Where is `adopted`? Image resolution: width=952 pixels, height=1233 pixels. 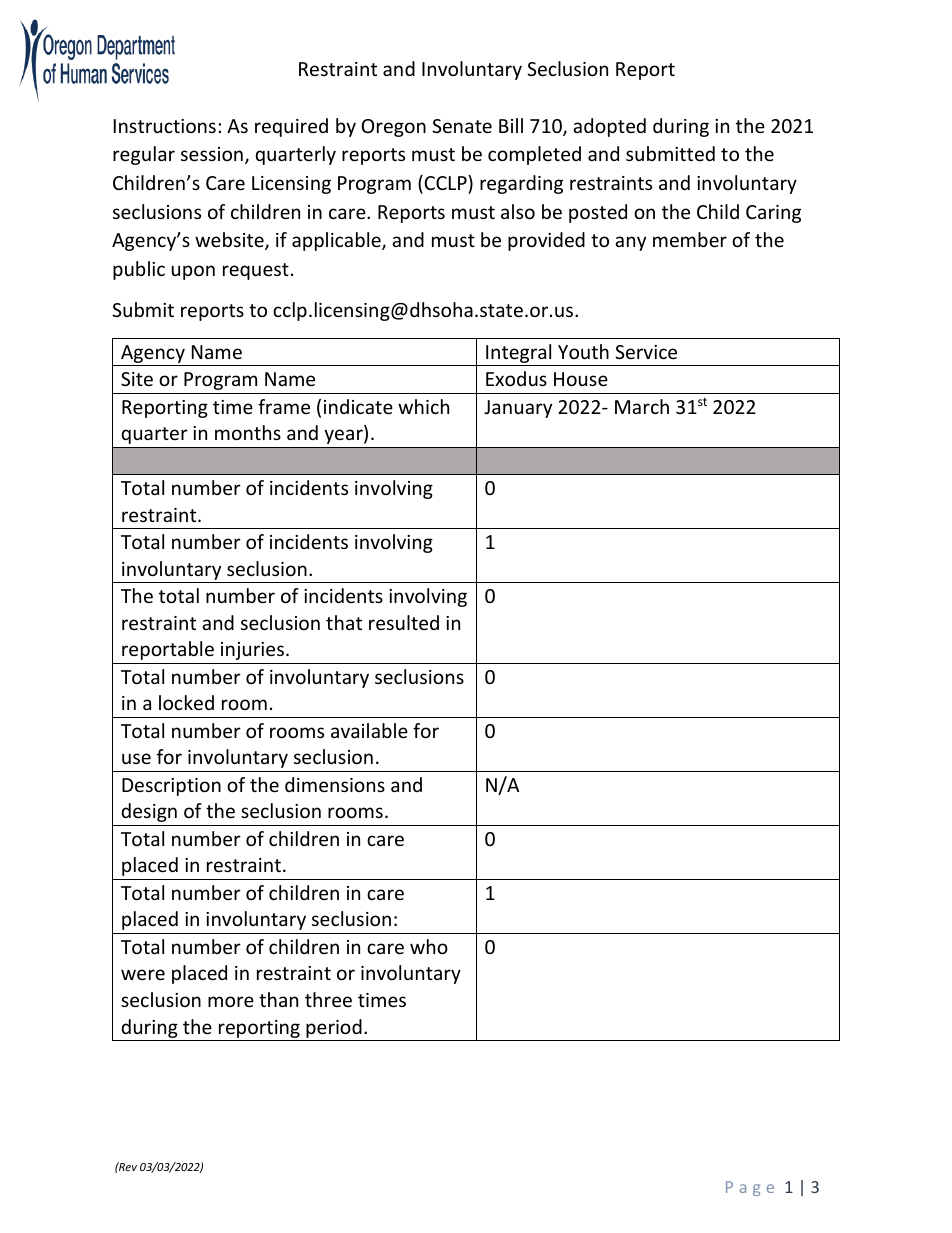
adopted is located at coordinates (609, 127).
